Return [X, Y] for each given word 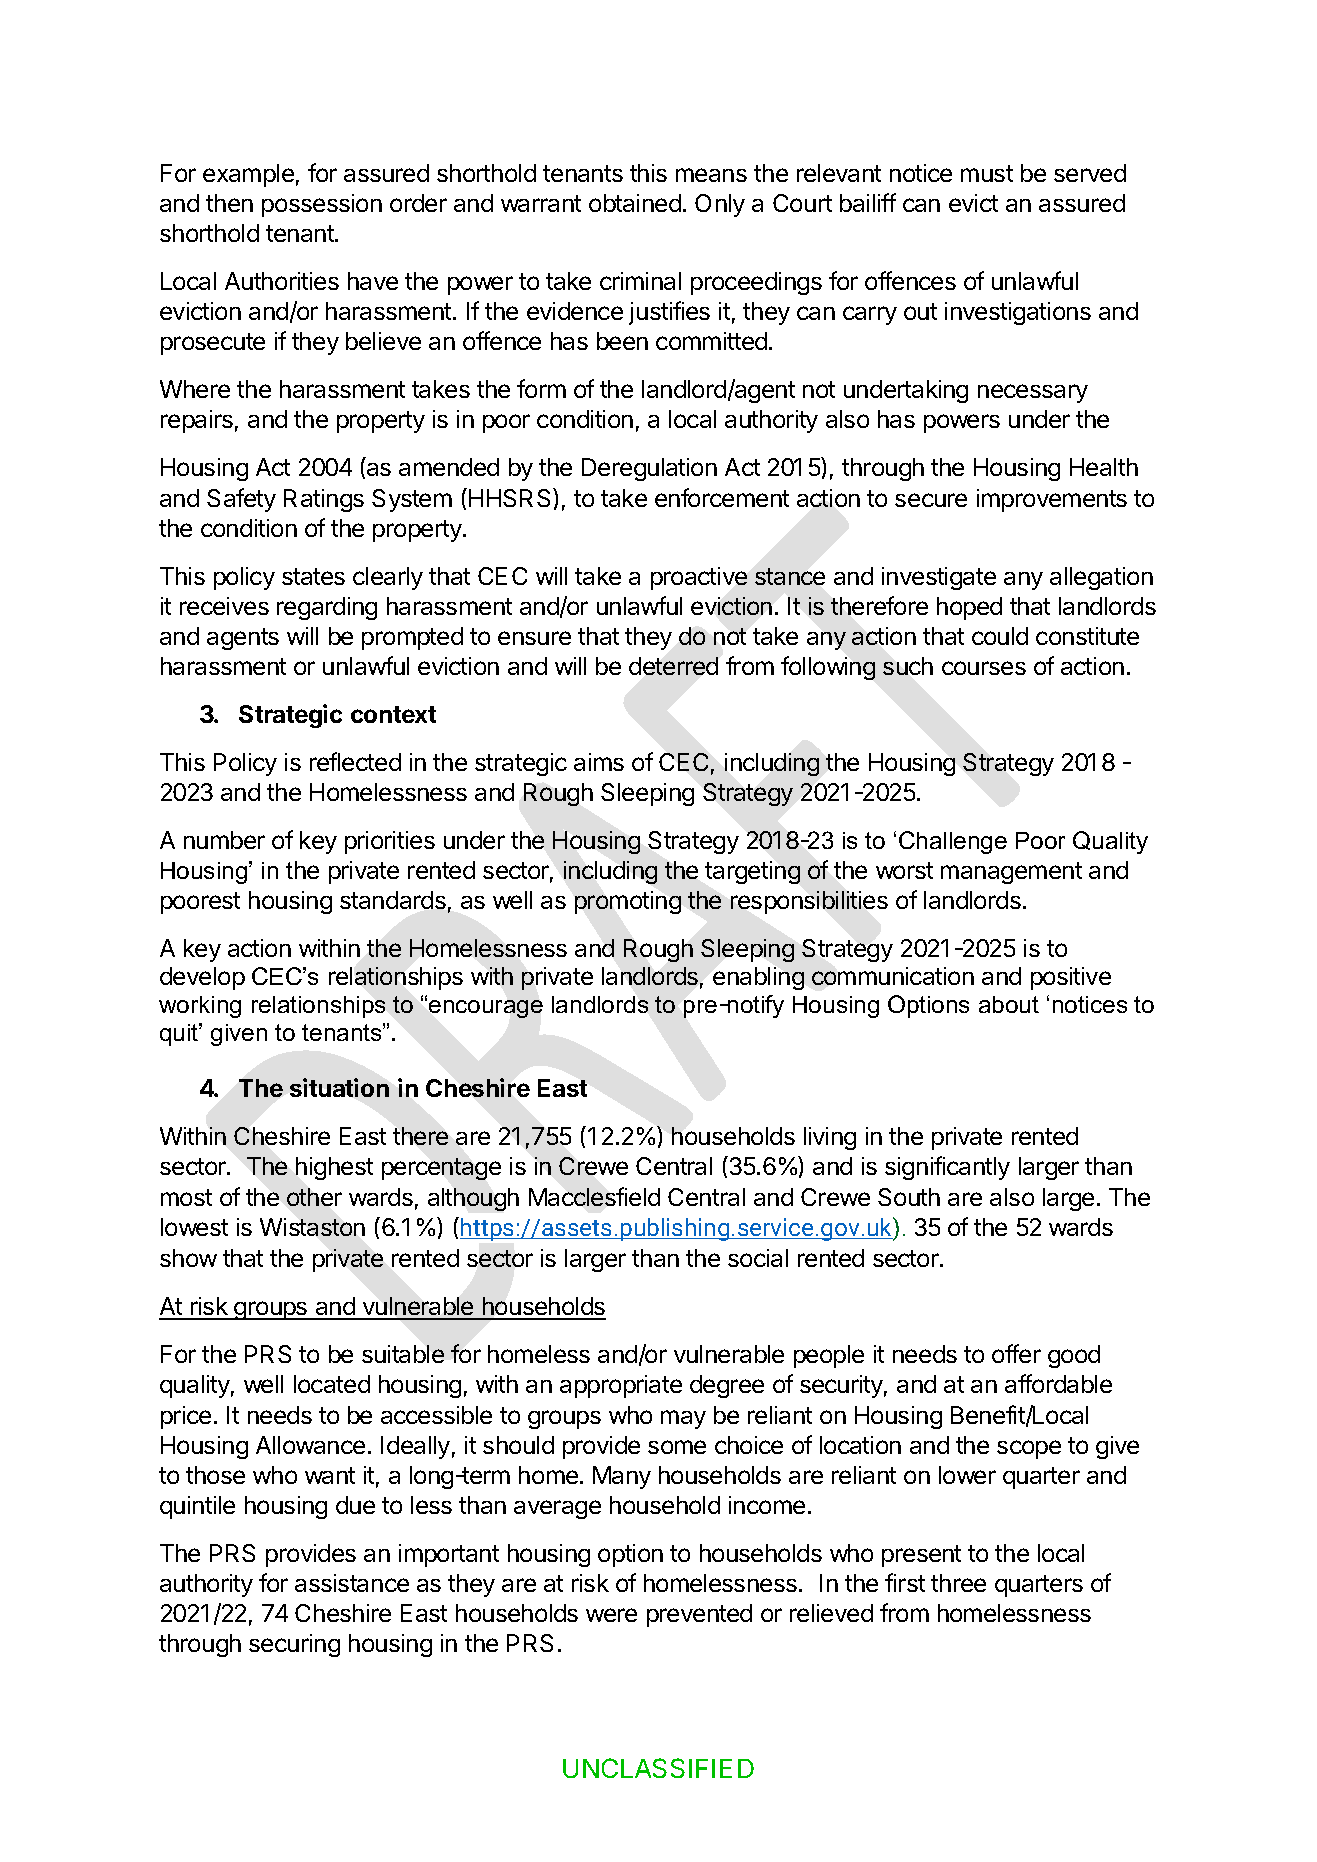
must [987, 173]
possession [322, 205]
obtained [635, 203]
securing [294, 1645]
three [958, 1583]
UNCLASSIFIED [658, 1768]
